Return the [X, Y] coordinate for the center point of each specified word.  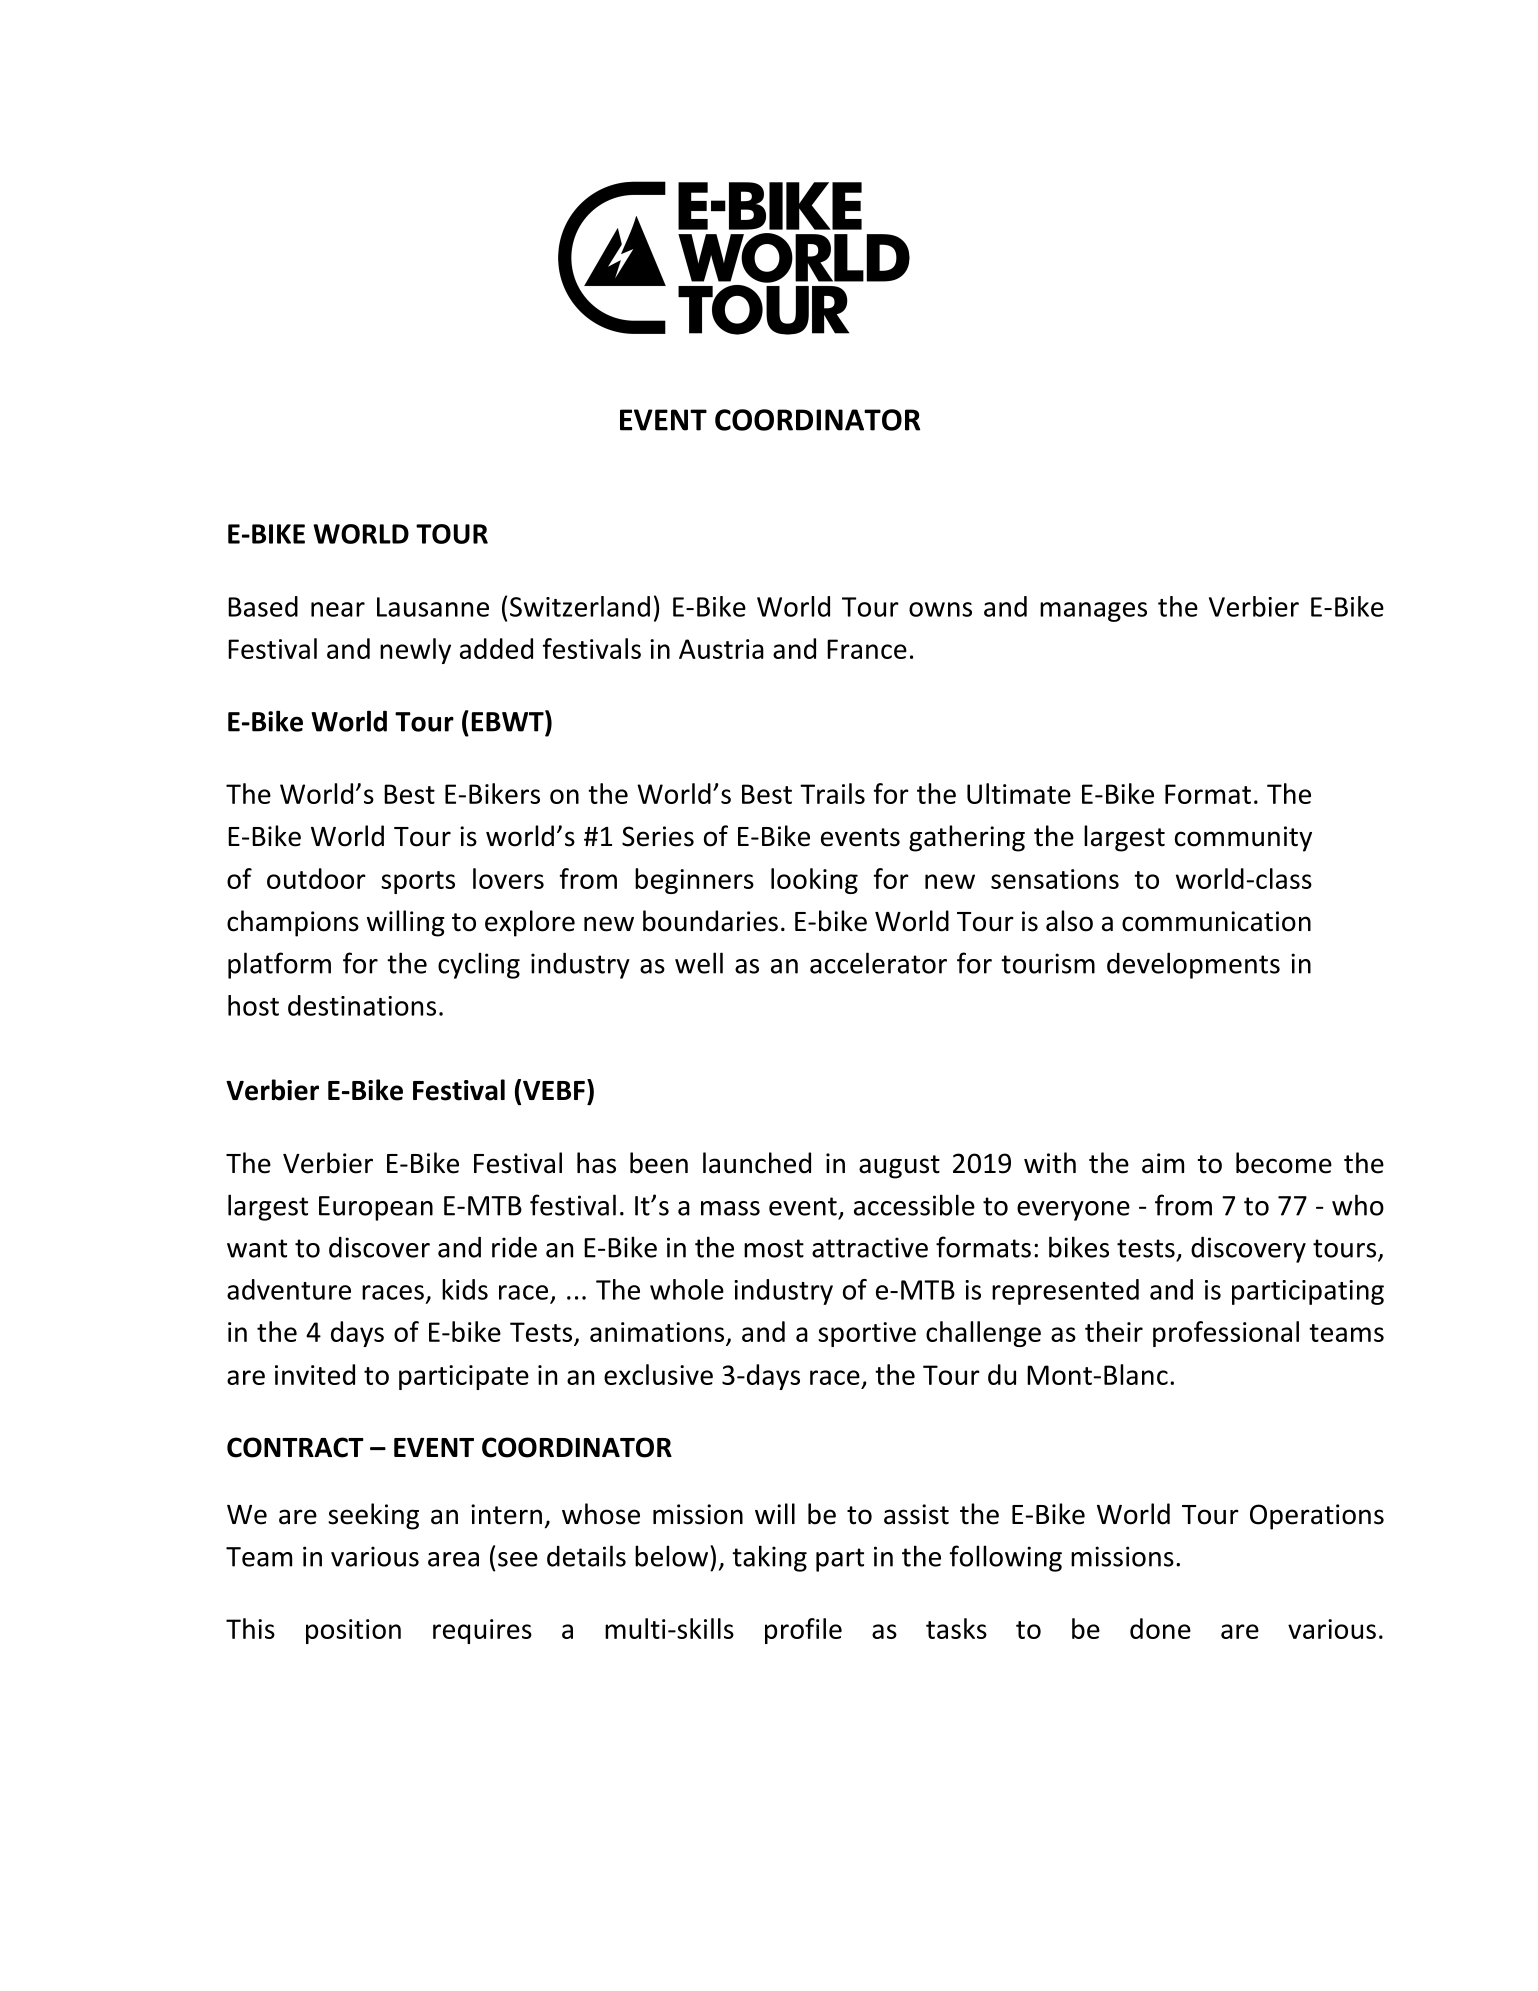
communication [1216, 921]
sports [418, 882]
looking [814, 881]
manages [1093, 612]
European [376, 1208]
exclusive [658, 1374]
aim [1163, 1163]
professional [1226, 1334]
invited [315, 1374]
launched [757, 1163]
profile [803, 1631]
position [353, 1631]
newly [415, 651]
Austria [721, 649]
